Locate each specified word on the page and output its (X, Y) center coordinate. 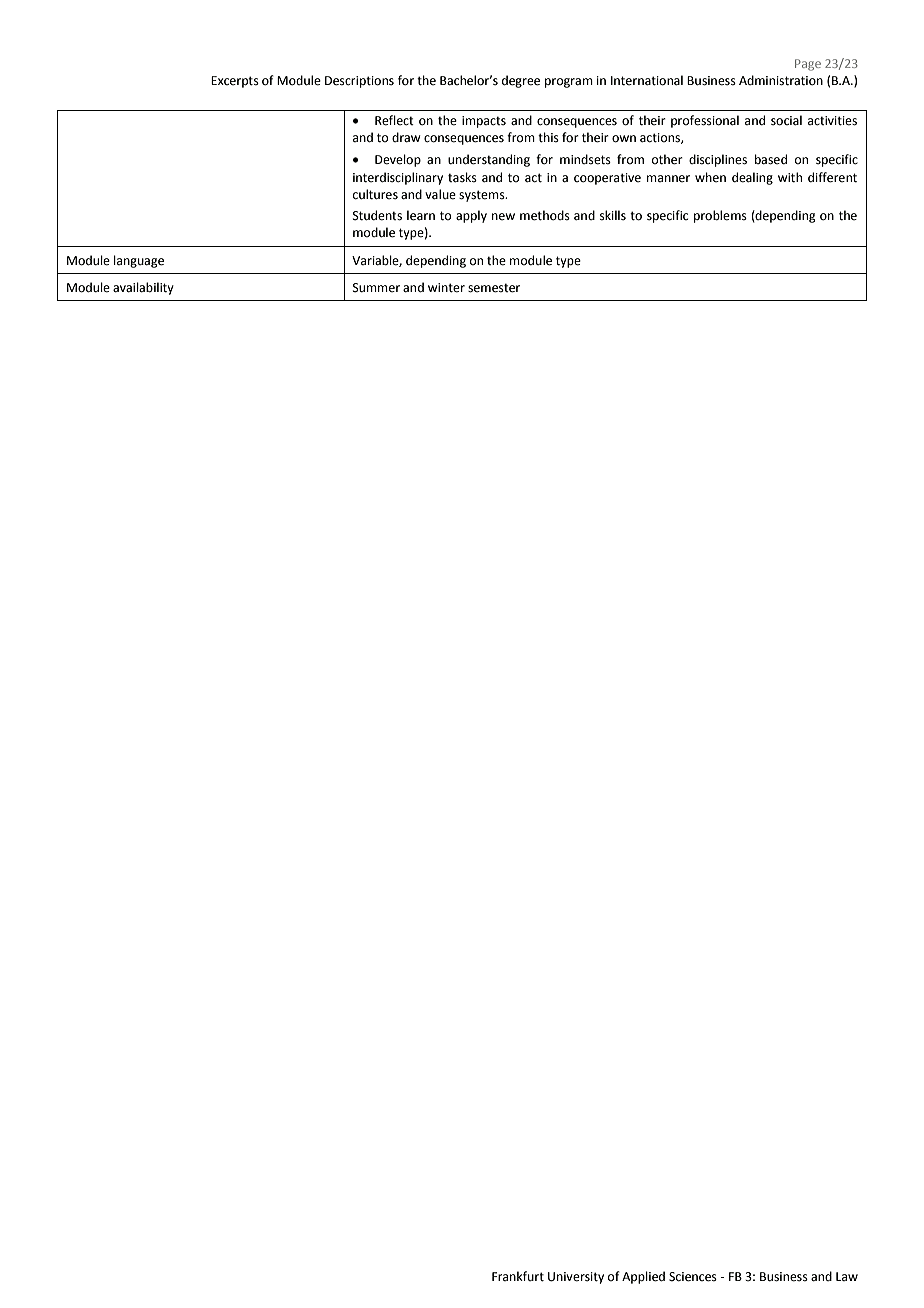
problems (720, 216)
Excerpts (235, 82)
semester (494, 288)
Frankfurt (518, 1276)
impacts (484, 122)
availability (143, 288)
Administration (781, 80)
